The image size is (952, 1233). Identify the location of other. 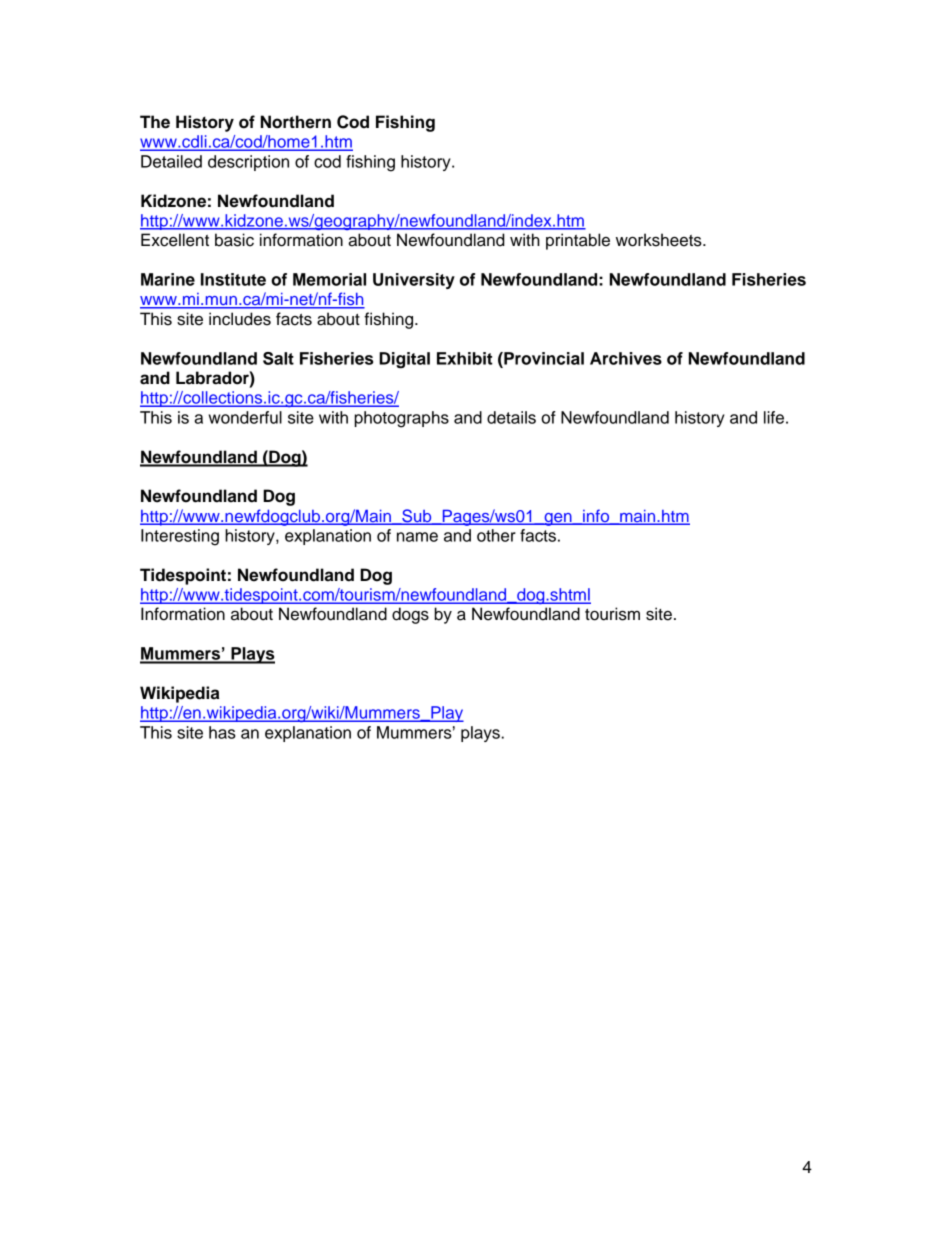
(496, 535).
